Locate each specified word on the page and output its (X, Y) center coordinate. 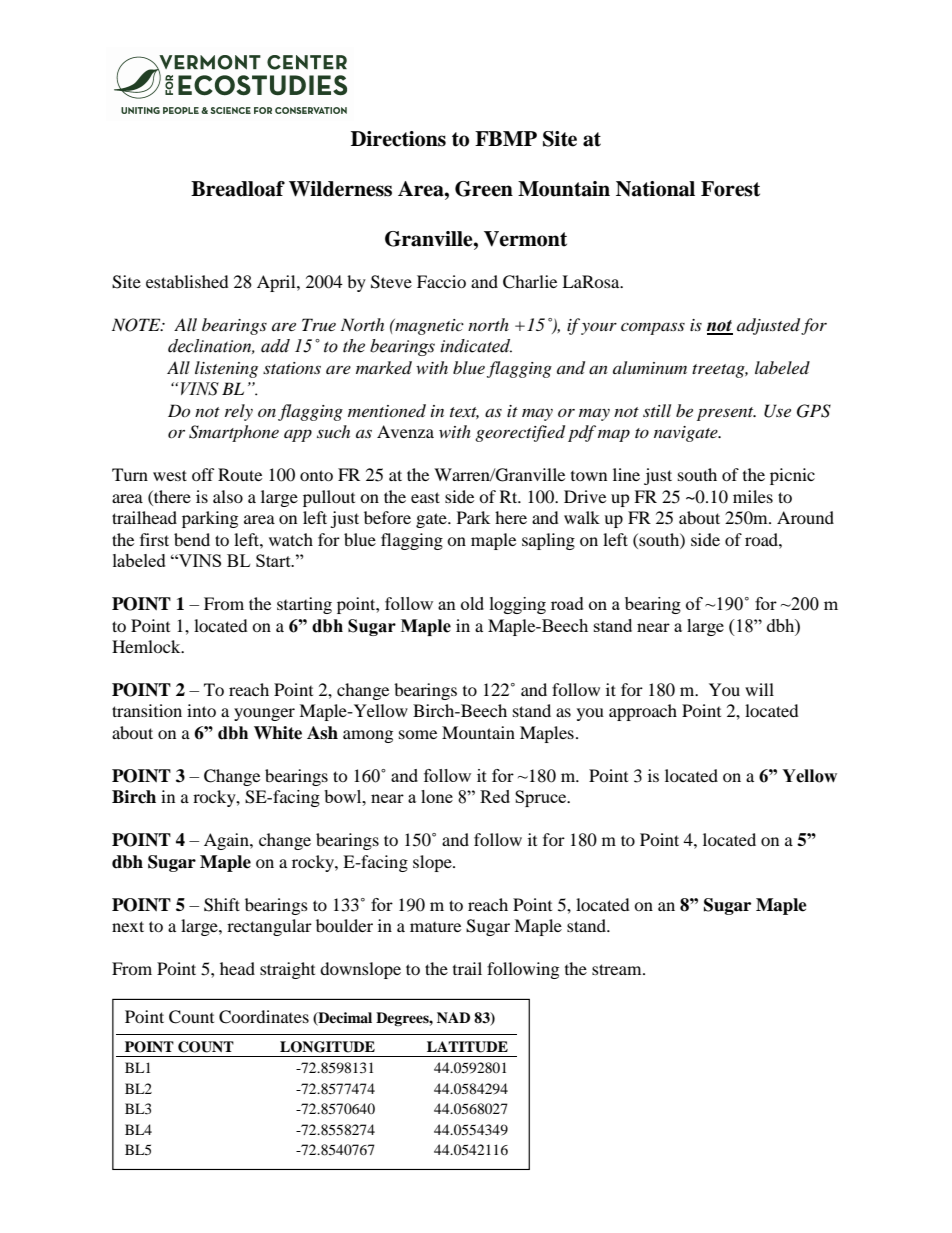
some (418, 734)
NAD (453, 1017)
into (201, 710)
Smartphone (234, 433)
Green (484, 189)
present (726, 414)
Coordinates (264, 1017)
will (759, 689)
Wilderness (340, 189)
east (425, 497)
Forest (730, 189)
